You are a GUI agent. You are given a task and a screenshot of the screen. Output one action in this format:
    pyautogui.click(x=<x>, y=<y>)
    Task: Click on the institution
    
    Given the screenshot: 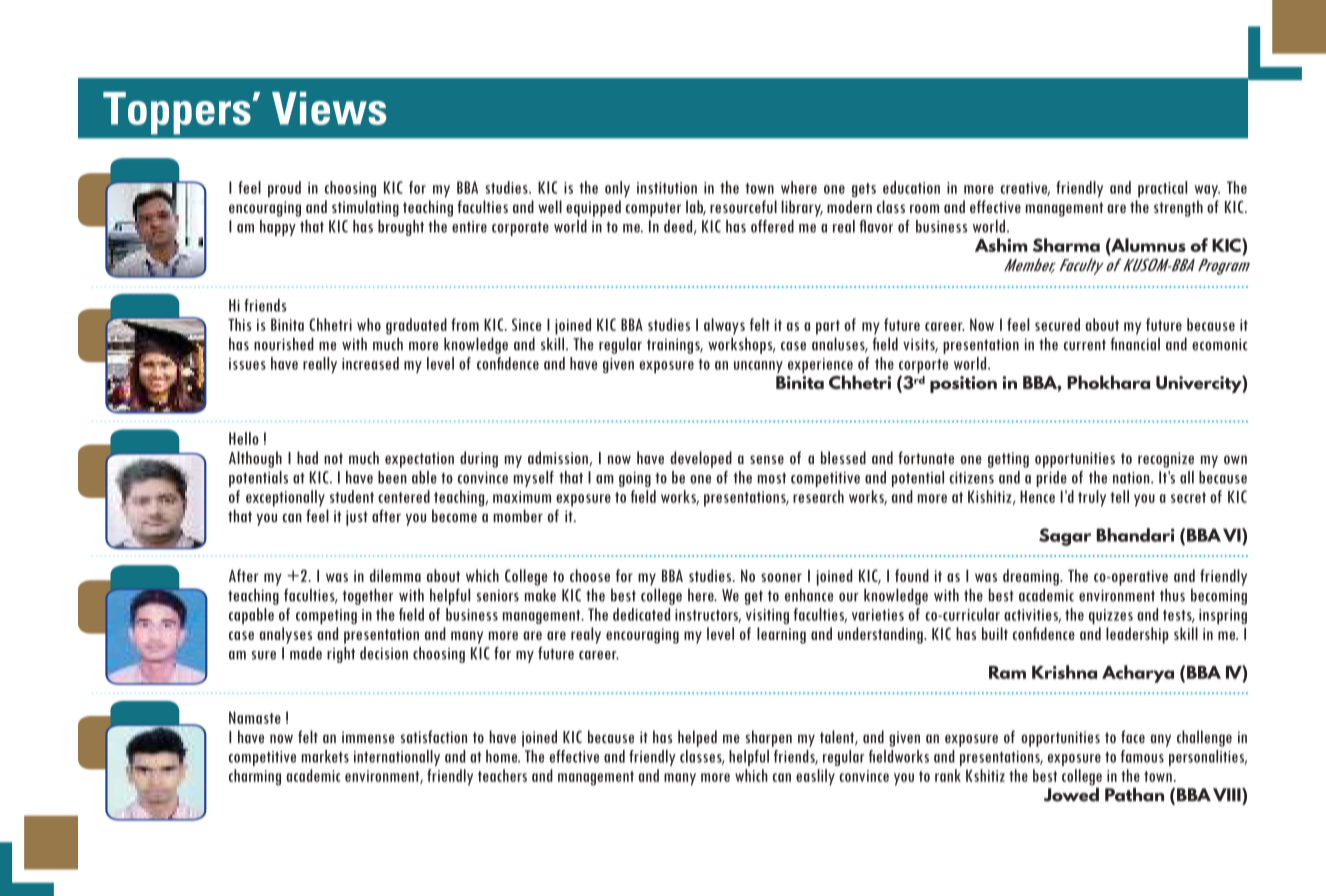 What is the action you would take?
    pyautogui.click(x=667, y=188)
